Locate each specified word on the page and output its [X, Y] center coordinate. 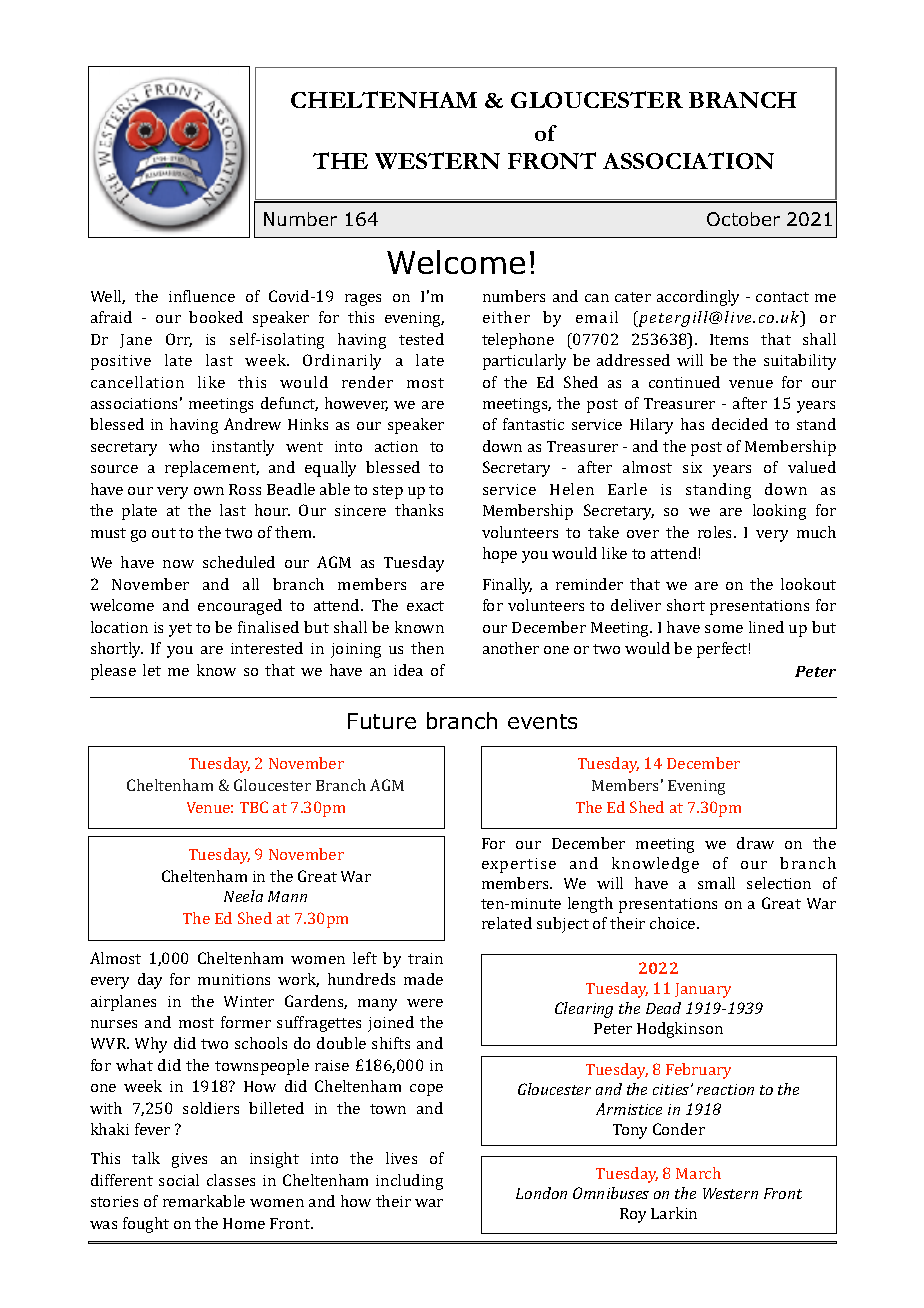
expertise [519, 865]
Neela [243, 896]
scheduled [239, 562]
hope [500, 555]
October [743, 219]
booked [216, 317]
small [716, 883]
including [409, 1182]
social [179, 1180]
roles [716, 532]
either [506, 317]
